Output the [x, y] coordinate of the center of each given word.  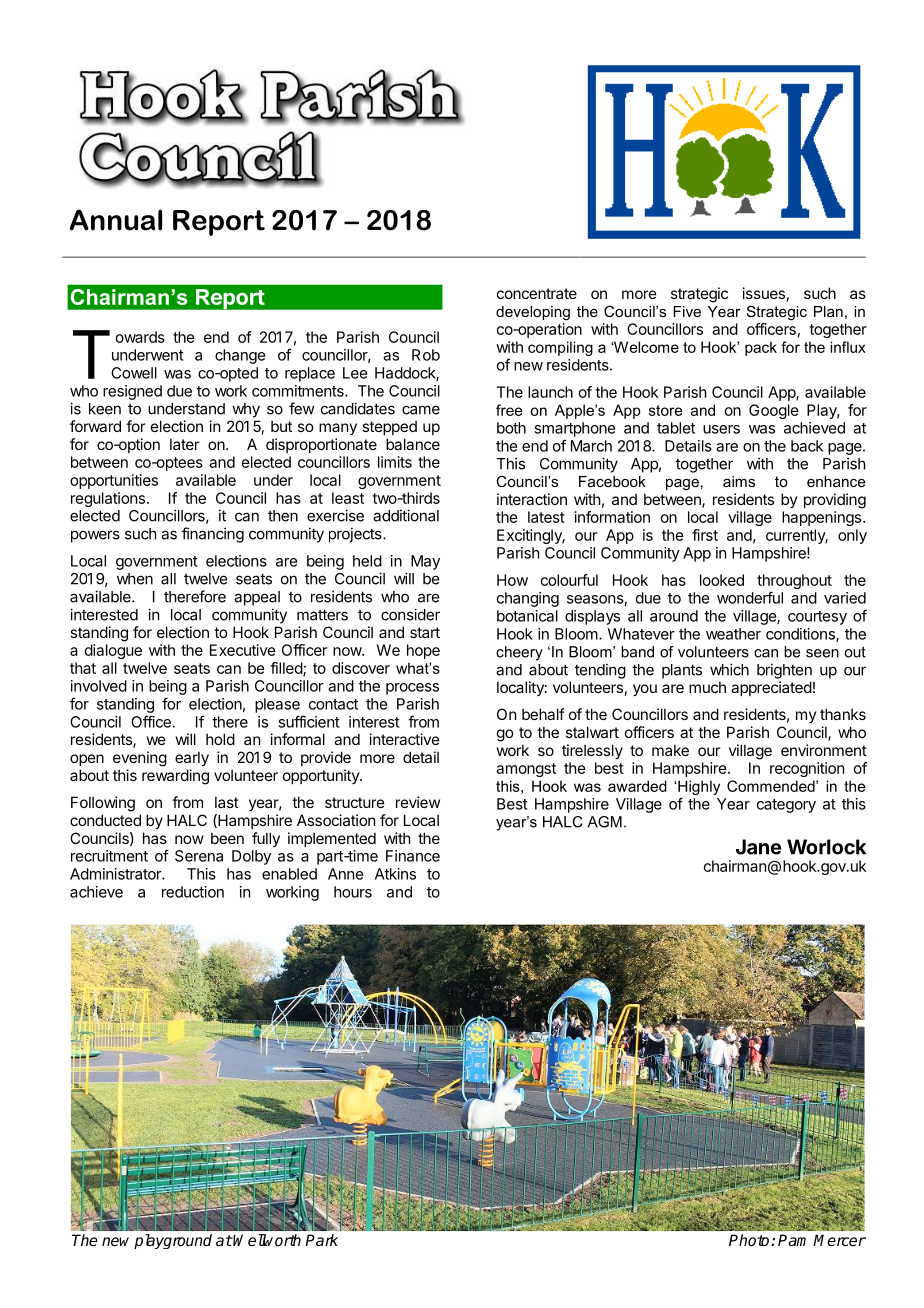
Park [321, 1240]
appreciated [771, 688]
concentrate [537, 293]
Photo [750, 1240]
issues [764, 293]
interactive [405, 739]
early [192, 758]
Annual [115, 220]
